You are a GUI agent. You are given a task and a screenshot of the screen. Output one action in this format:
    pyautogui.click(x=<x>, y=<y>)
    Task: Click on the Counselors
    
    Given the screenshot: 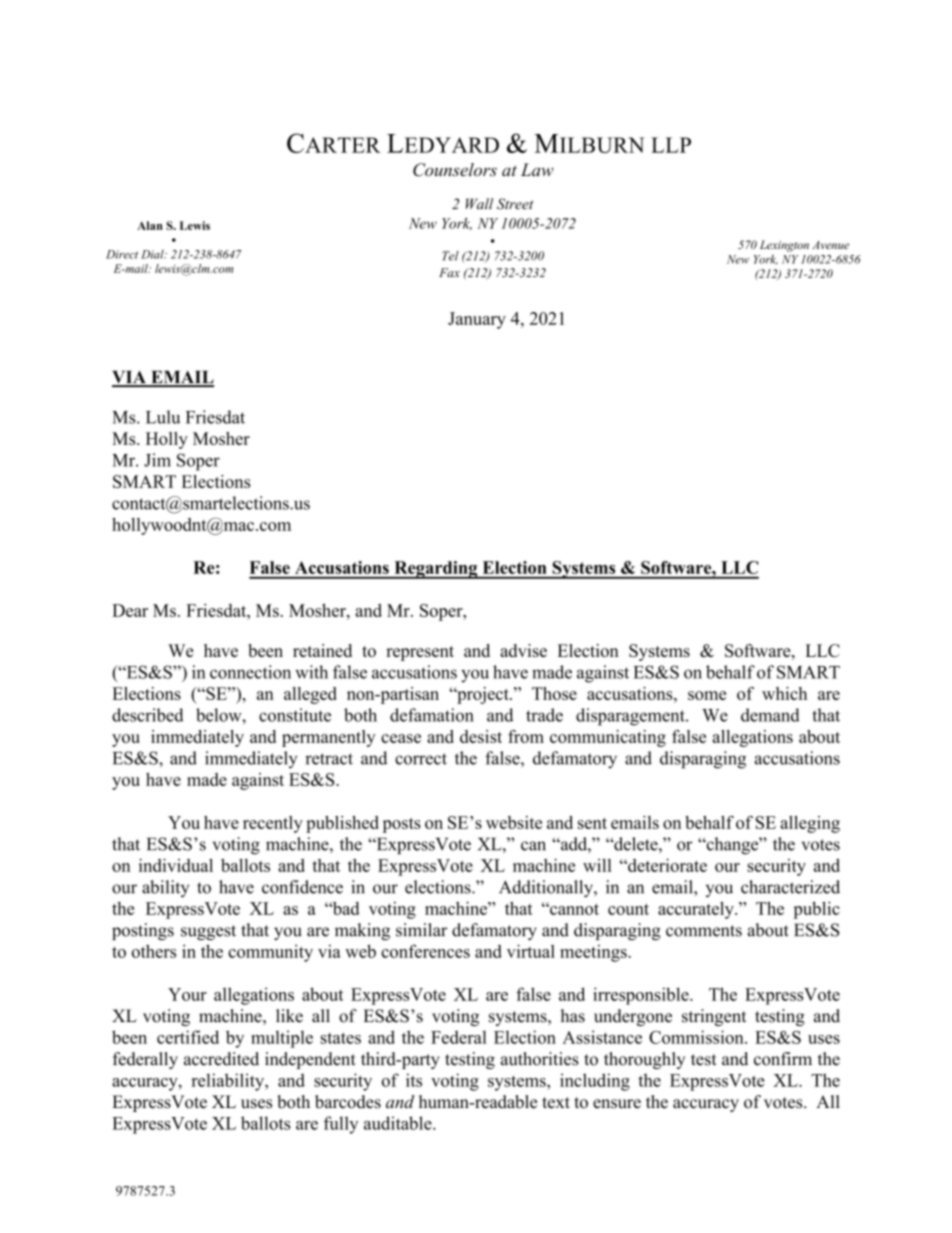 What is the action you would take?
    pyautogui.click(x=455, y=170)
